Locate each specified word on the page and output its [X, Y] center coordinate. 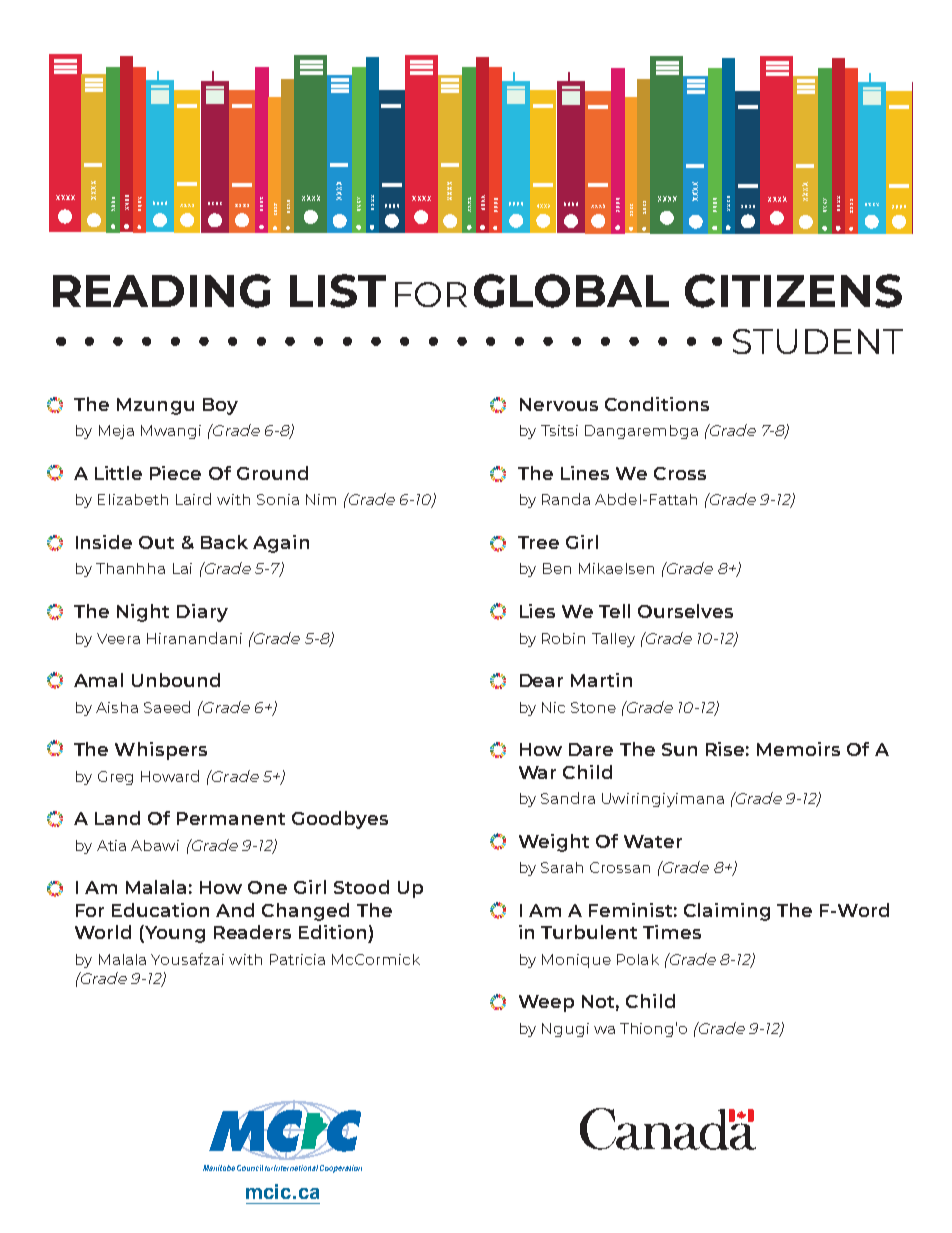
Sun [679, 749]
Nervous [559, 404]
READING [162, 291]
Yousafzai [187, 959]
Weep [546, 1003]
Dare [591, 749]
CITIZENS [793, 291]
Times [672, 932]
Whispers [161, 751]
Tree [538, 542]
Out [156, 542]
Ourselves [685, 611]
